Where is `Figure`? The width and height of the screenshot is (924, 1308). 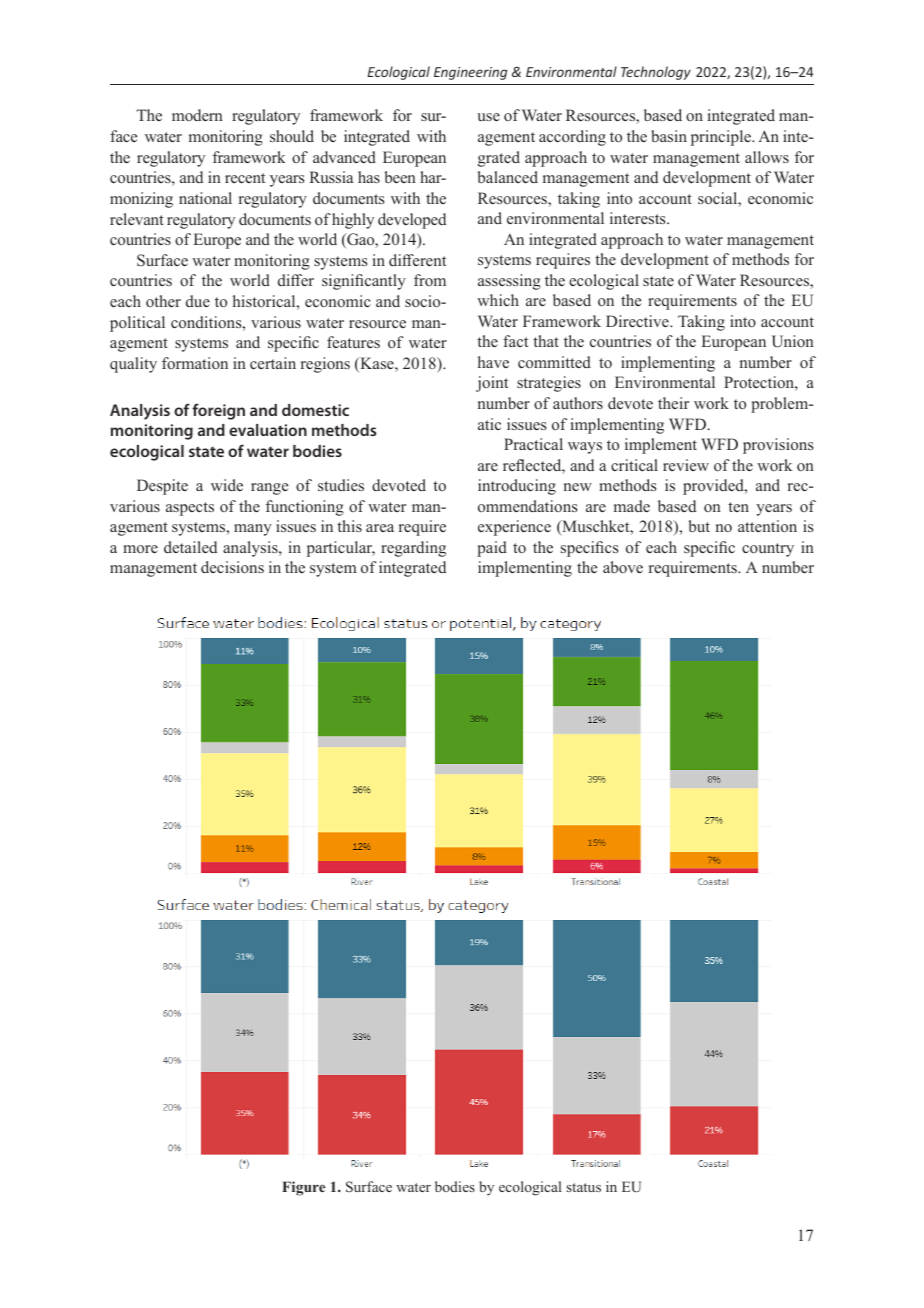
Figure is located at coordinates (303, 1188).
